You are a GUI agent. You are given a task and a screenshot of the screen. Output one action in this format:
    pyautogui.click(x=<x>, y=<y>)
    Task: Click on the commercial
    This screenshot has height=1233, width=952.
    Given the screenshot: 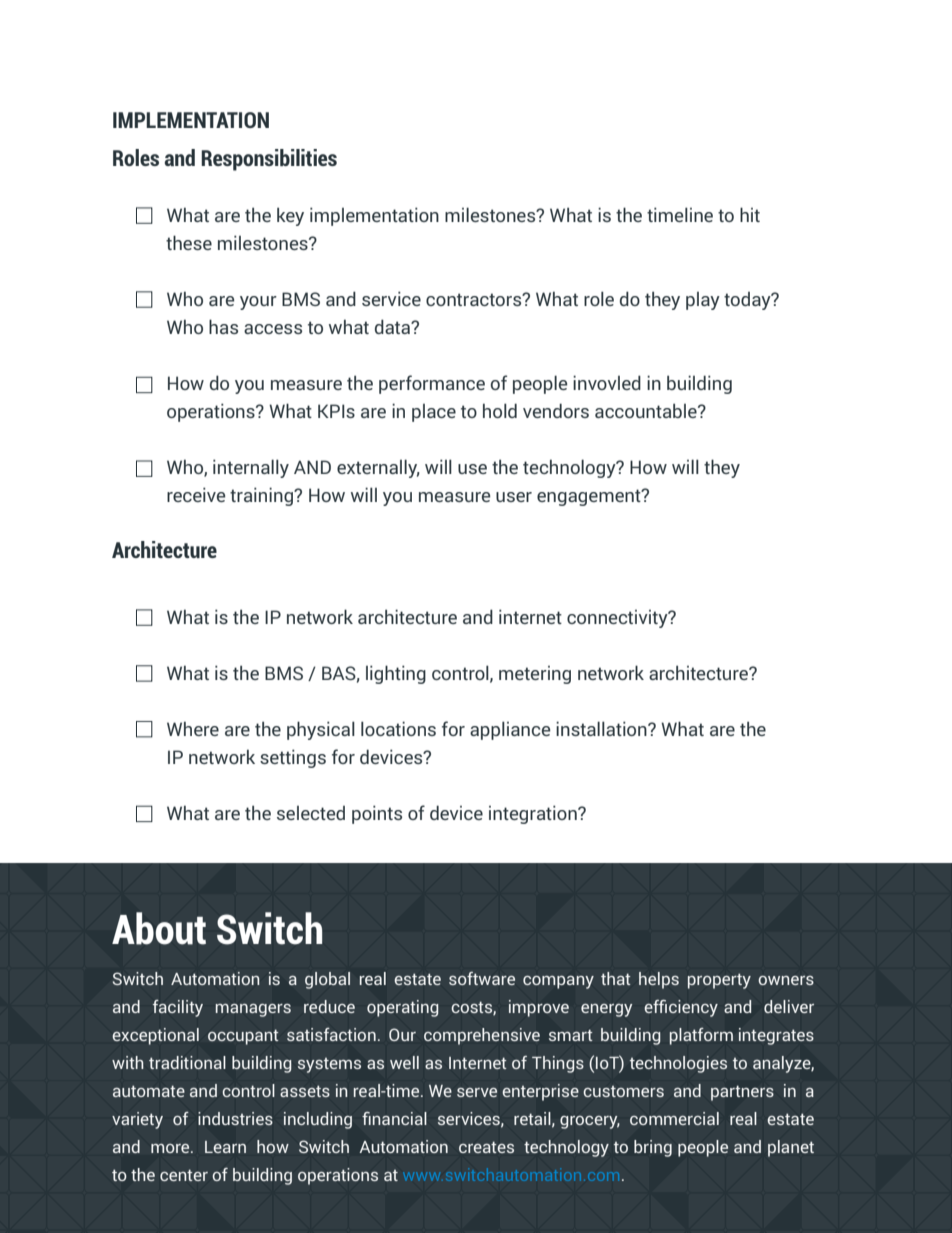 What is the action you would take?
    pyautogui.click(x=674, y=1118)
